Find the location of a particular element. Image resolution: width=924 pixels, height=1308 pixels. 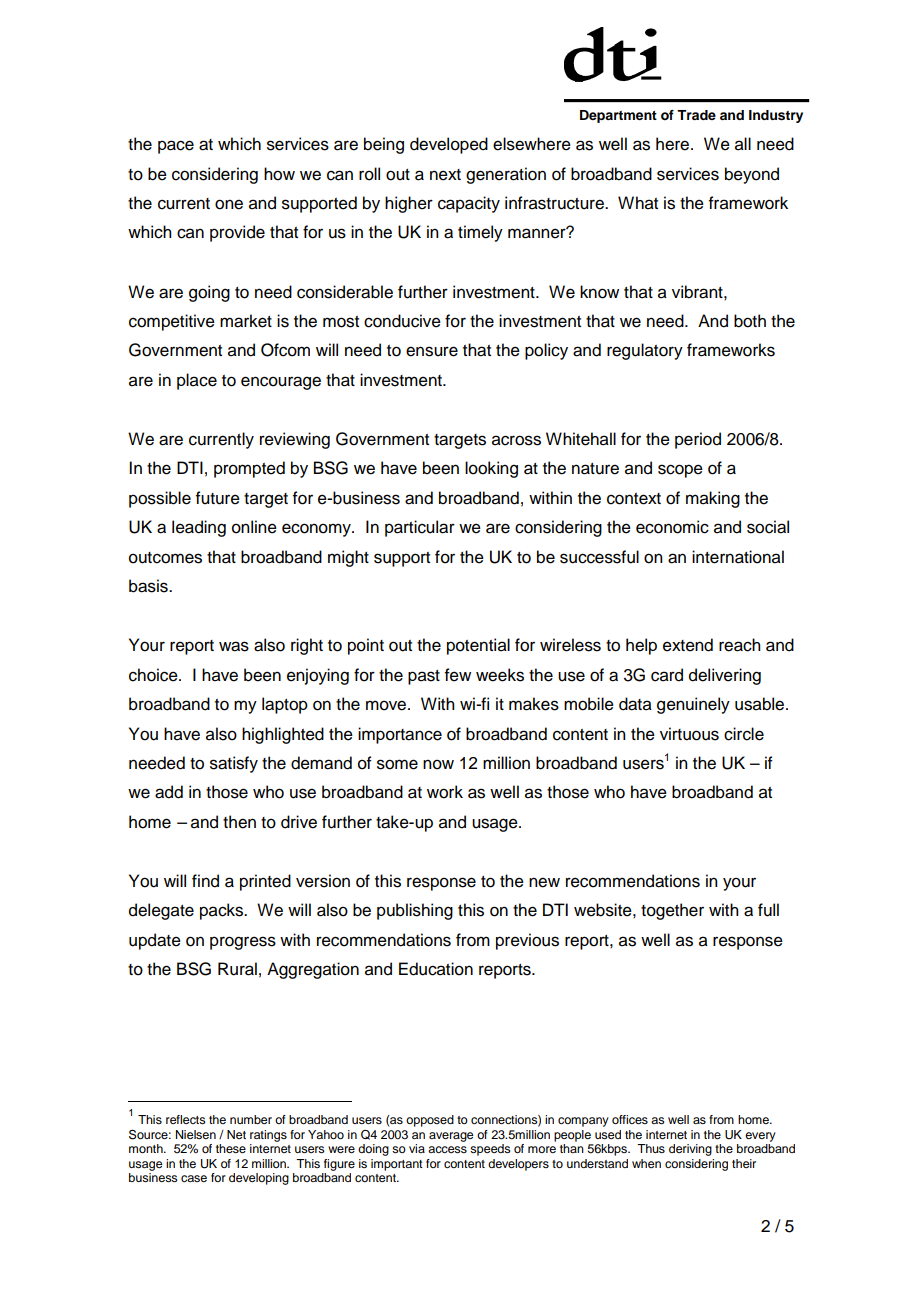

ensure is located at coordinates (432, 351).
